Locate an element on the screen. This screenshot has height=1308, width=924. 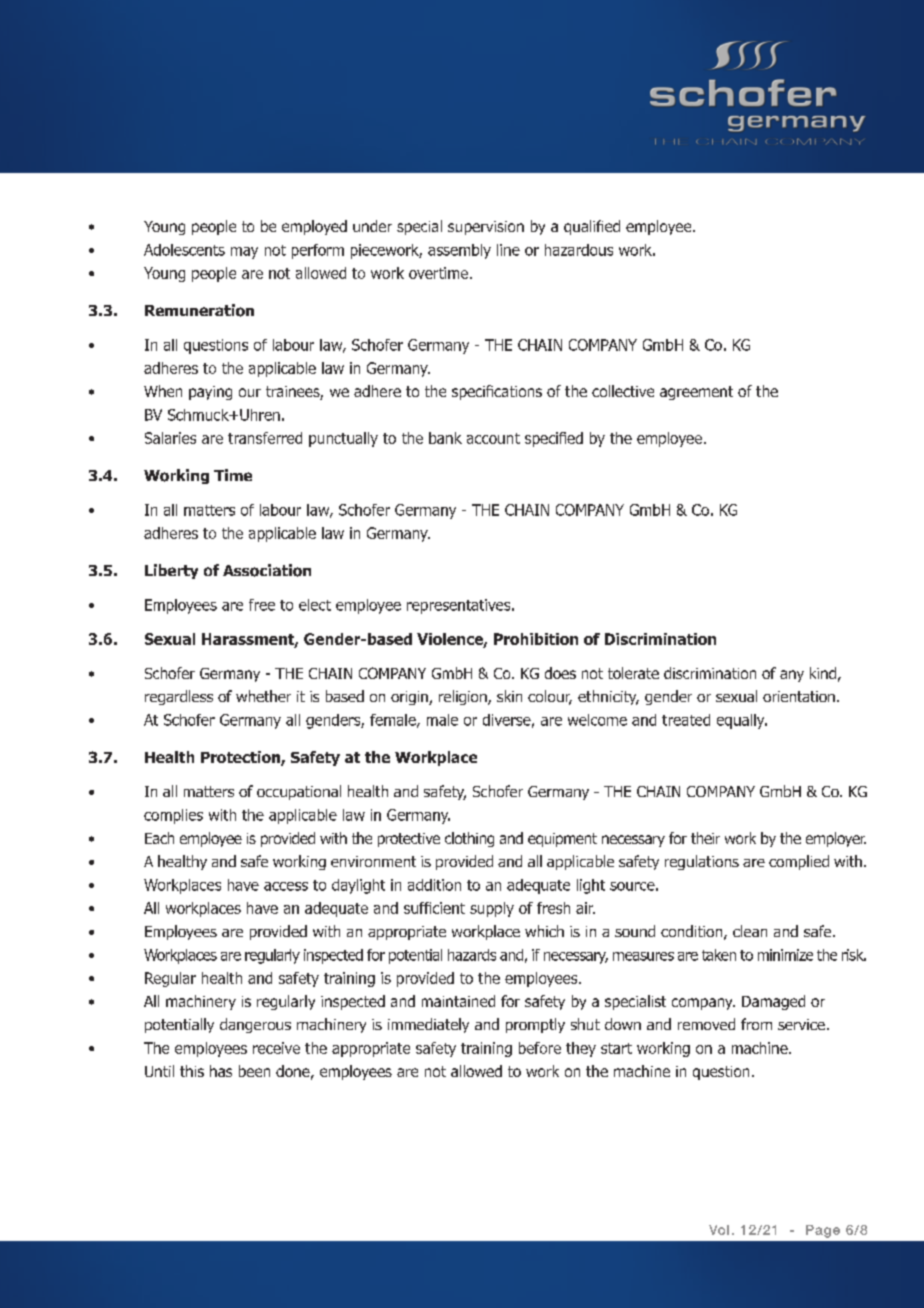
may is located at coordinates (244, 253).
